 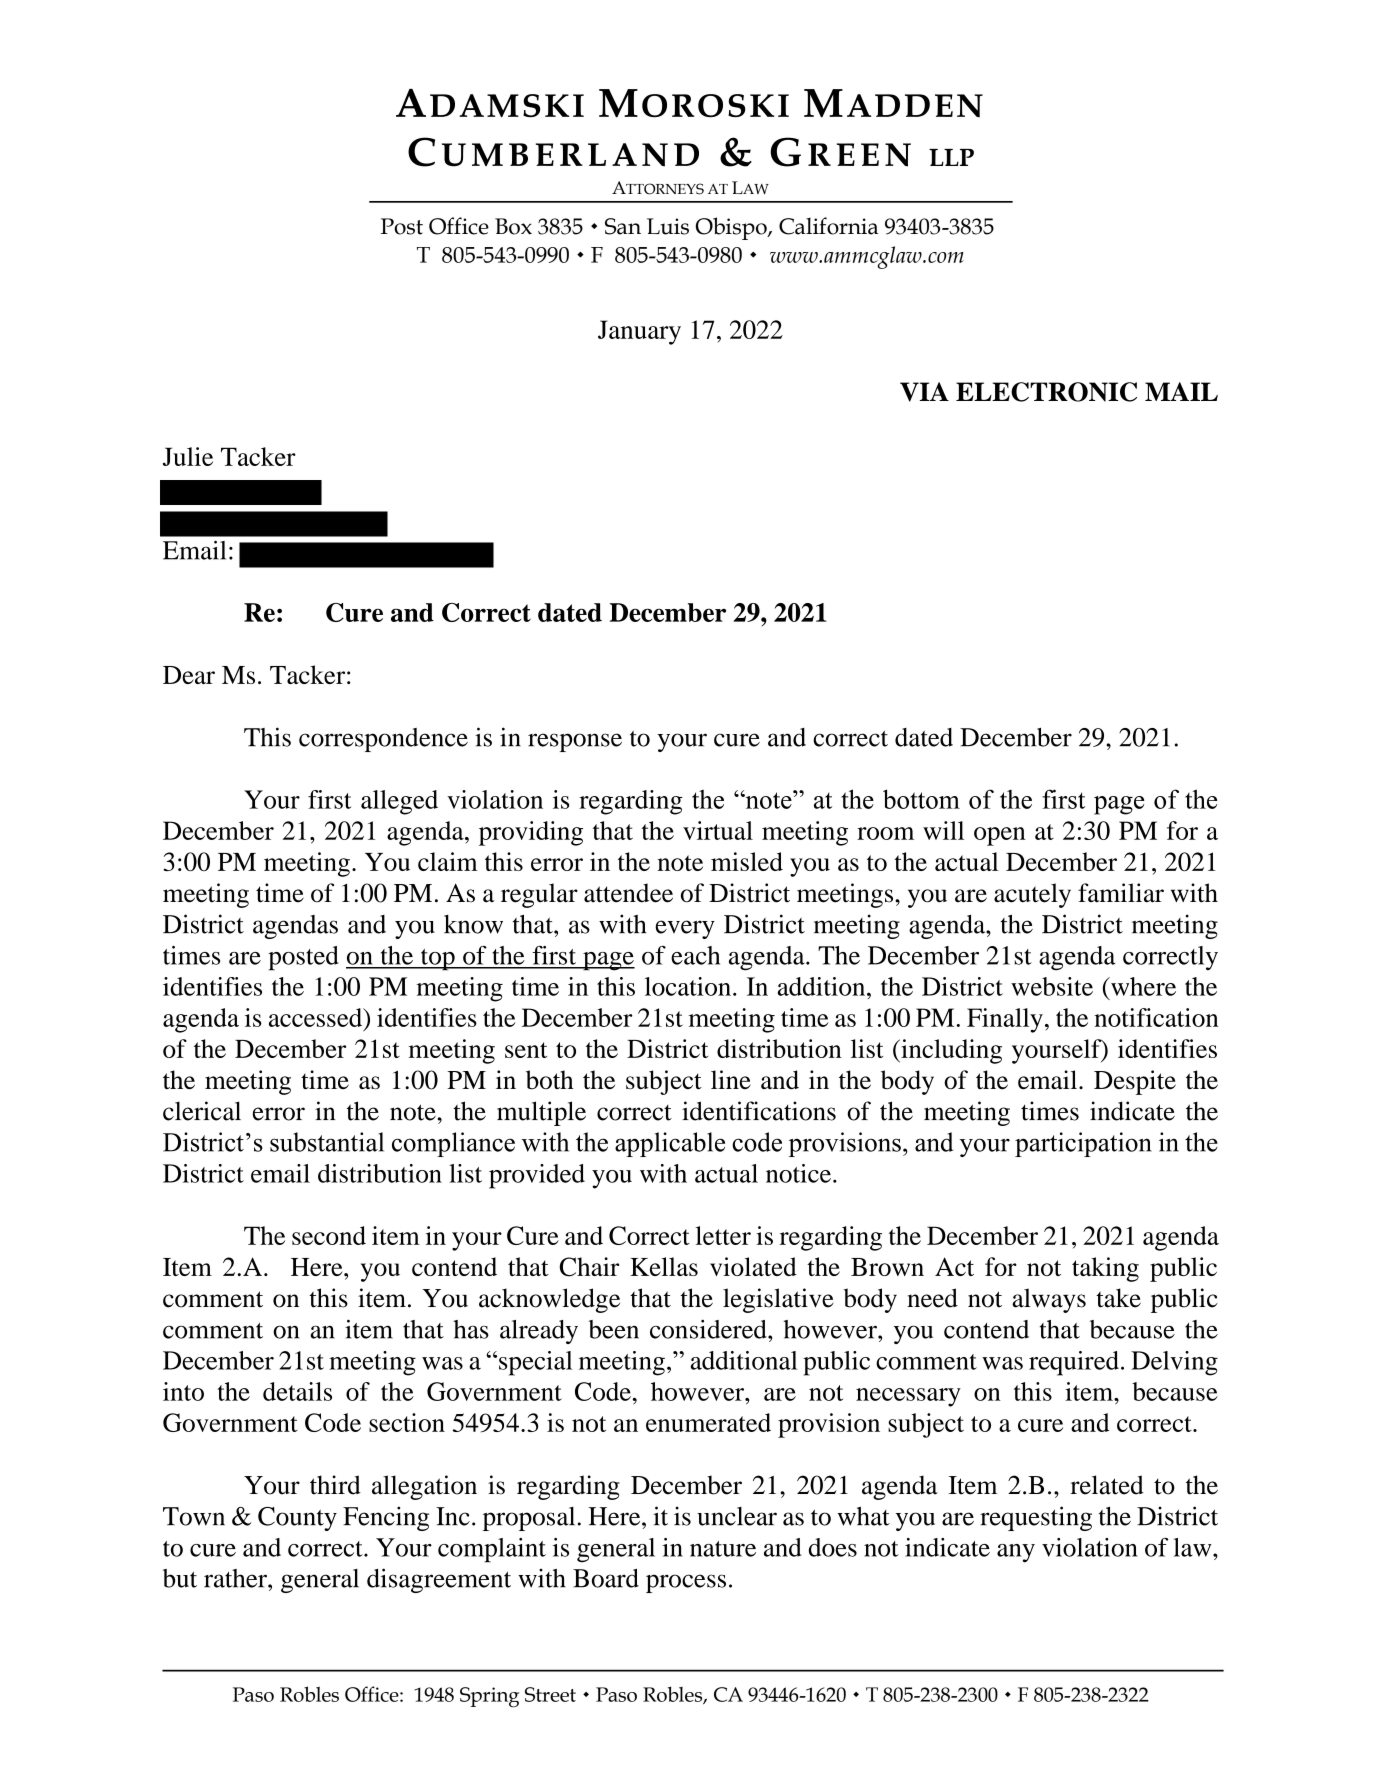 I want to click on applicable, so click(x=670, y=1144).
